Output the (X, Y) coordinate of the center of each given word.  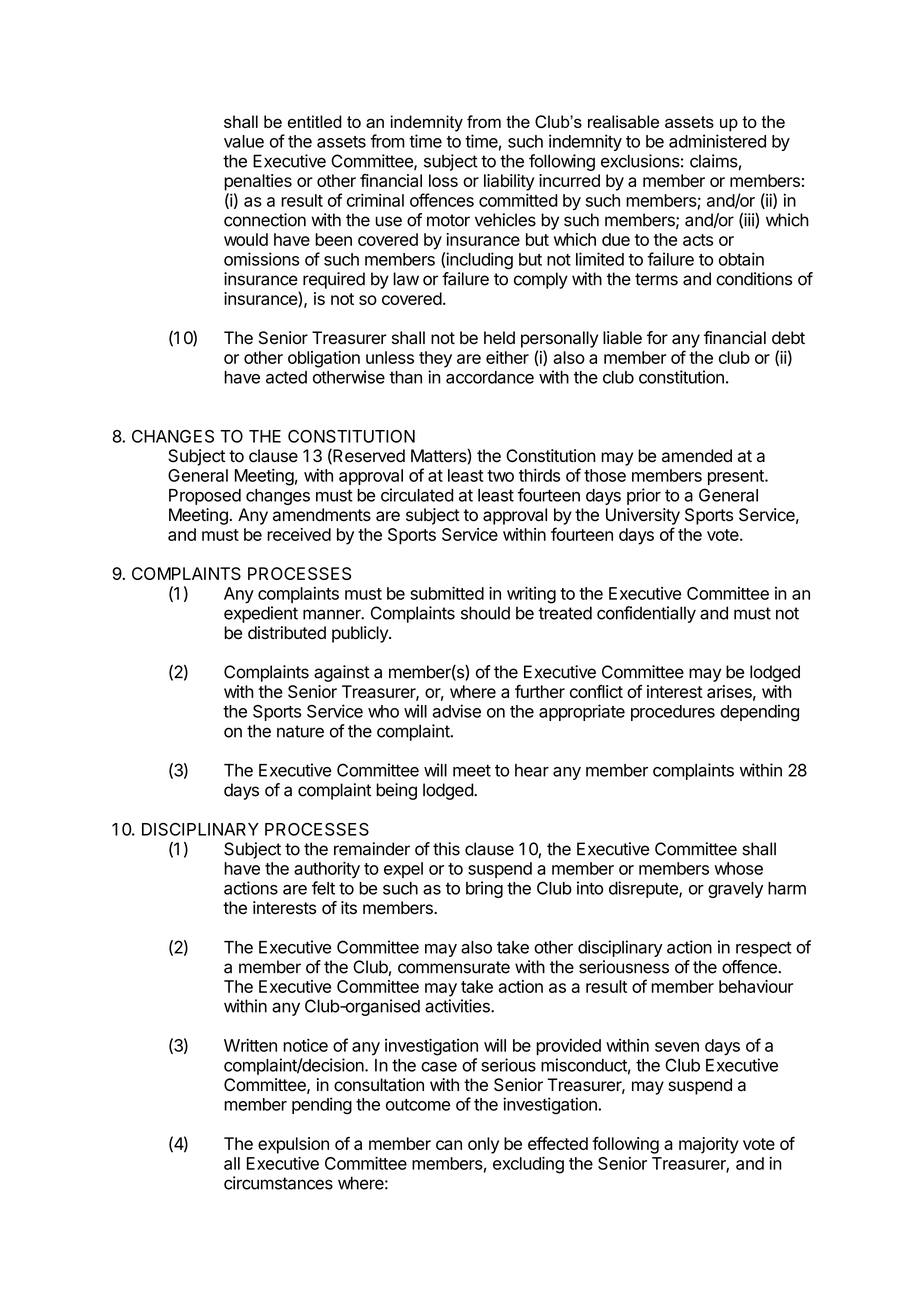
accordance (490, 377)
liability (509, 182)
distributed (287, 633)
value (244, 141)
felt (323, 888)
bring (484, 889)
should (485, 613)
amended (697, 456)
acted (286, 377)
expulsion (293, 1145)
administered (717, 141)
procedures (673, 713)
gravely (735, 890)
